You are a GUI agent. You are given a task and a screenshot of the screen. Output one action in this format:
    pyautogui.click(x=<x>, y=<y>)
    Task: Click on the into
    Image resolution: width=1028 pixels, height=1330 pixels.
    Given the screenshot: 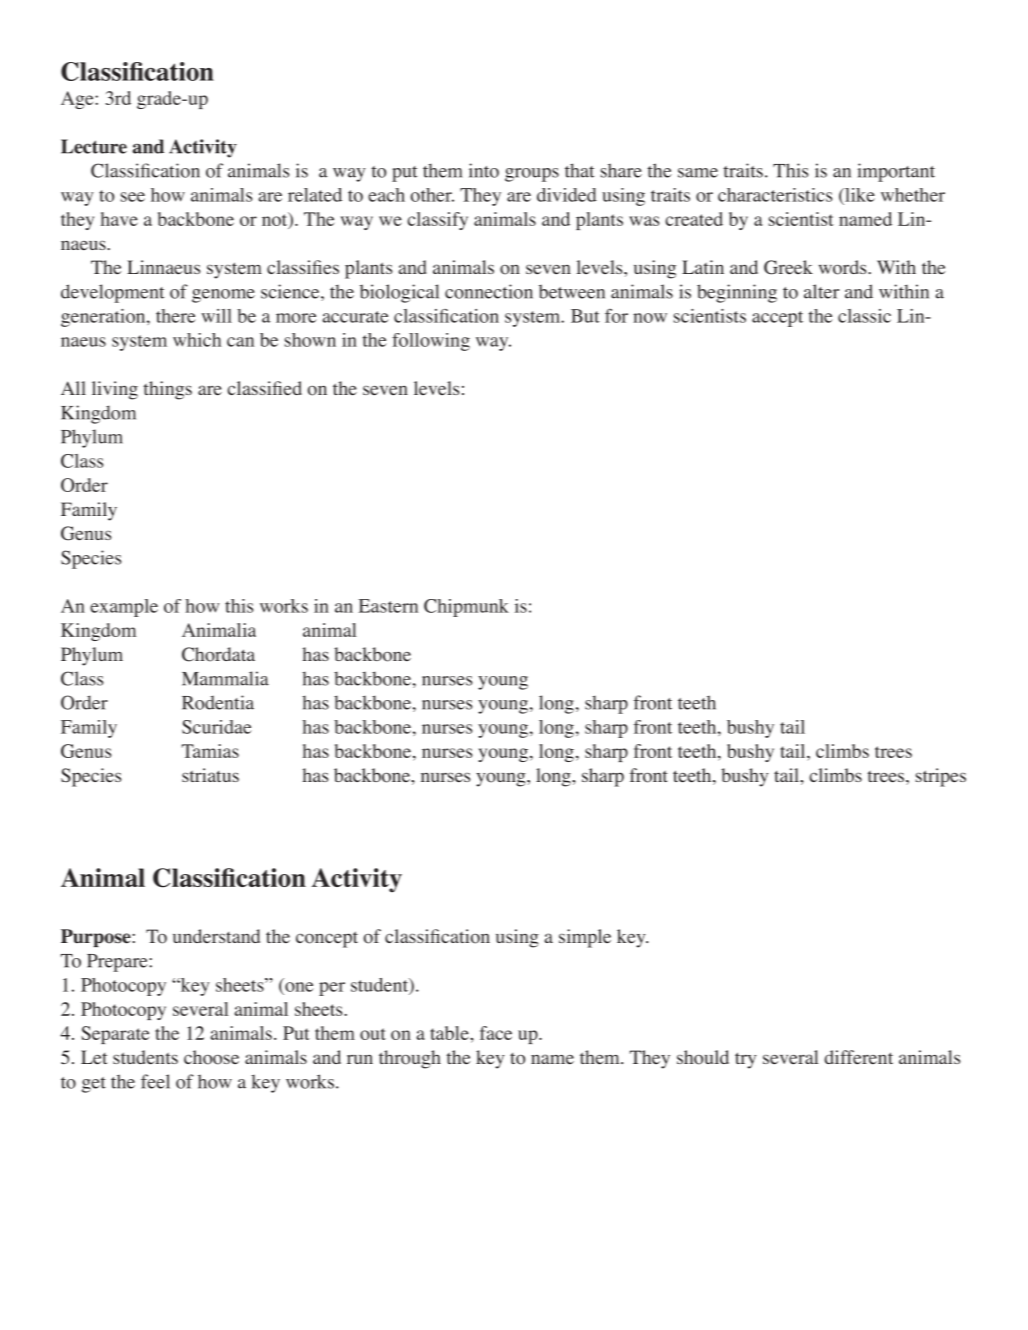 What is the action you would take?
    pyautogui.click(x=484, y=170)
